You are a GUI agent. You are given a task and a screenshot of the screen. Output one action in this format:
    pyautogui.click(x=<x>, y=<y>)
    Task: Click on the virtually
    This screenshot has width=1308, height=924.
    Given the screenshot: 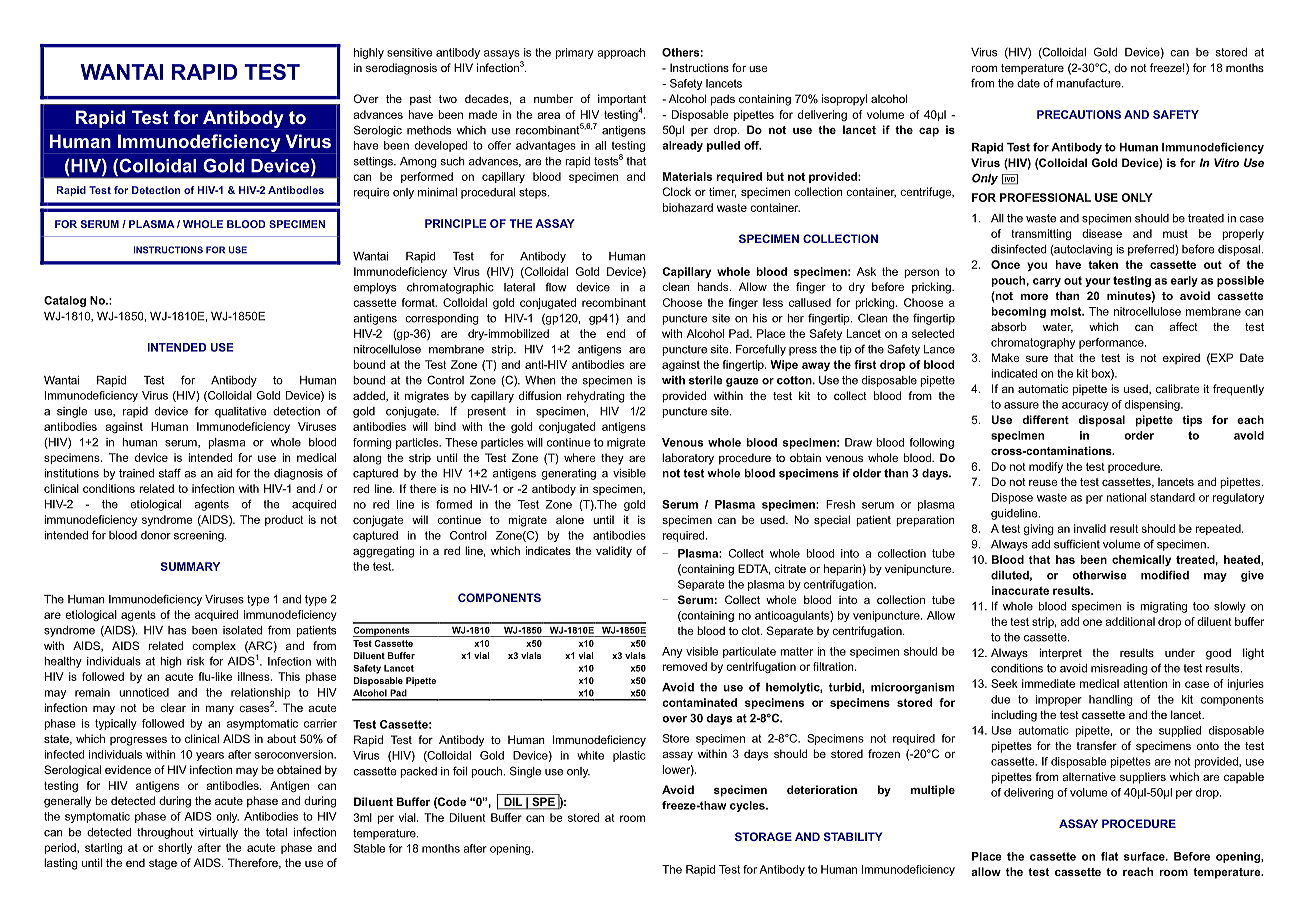 What is the action you would take?
    pyautogui.click(x=218, y=833)
